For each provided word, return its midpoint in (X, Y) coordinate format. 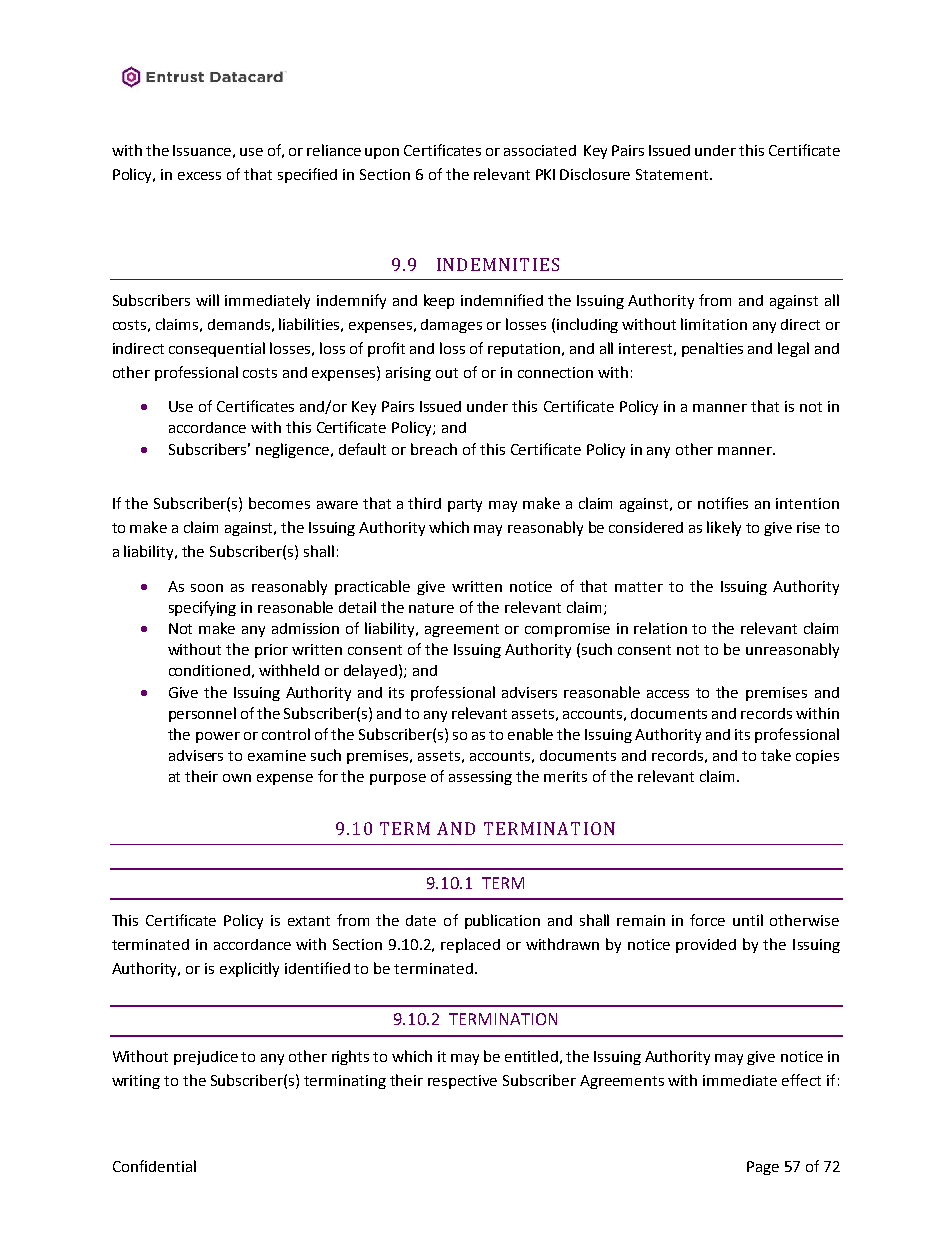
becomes (279, 503)
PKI (545, 174)
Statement (673, 174)
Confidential (154, 1166)
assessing (480, 778)
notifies (723, 503)
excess (199, 176)
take (776, 755)
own (237, 778)
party (465, 505)
